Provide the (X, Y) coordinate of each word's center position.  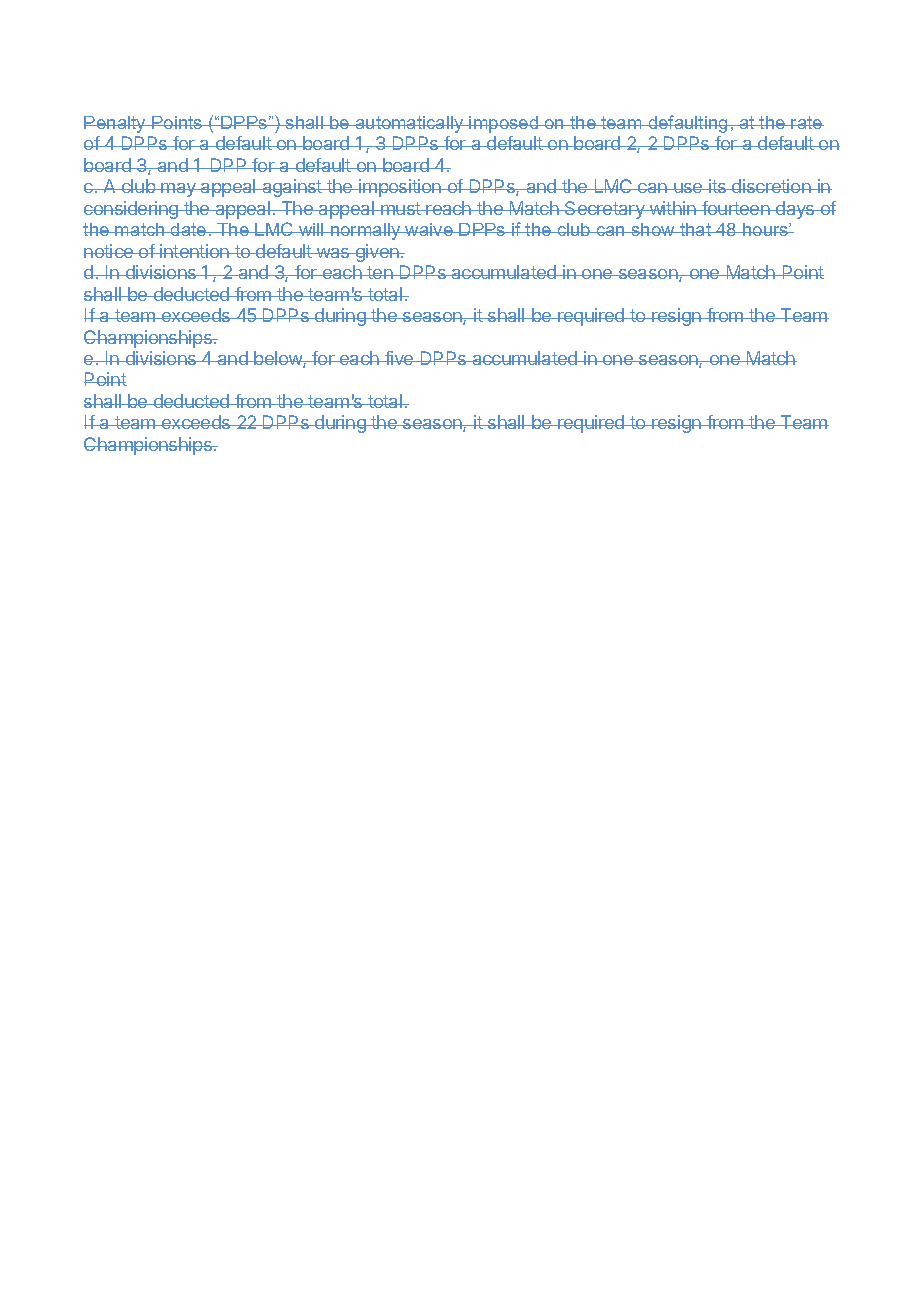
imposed (504, 124)
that (696, 229)
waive (429, 229)
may (178, 190)
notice (109, 251)
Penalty (116, 124)
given (377, 253)
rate (807, 122)
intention (194, 251)
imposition (400, 188)
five (399, 358)
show (653, 229)
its (718, 186)
